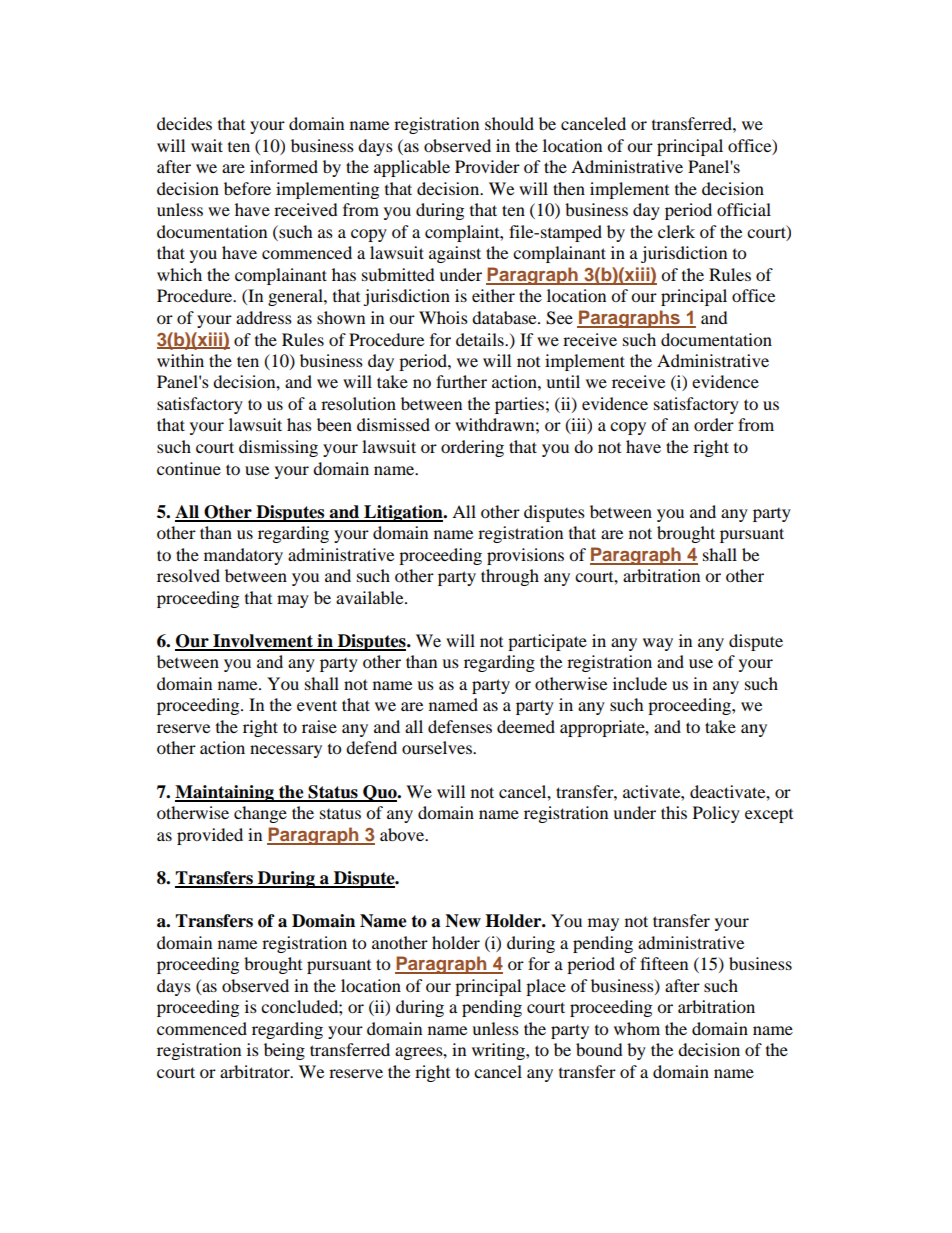  What do you see at coordinates (284, 166) in the screenshot?
I see `informed` at bounding box center [284, 166].
